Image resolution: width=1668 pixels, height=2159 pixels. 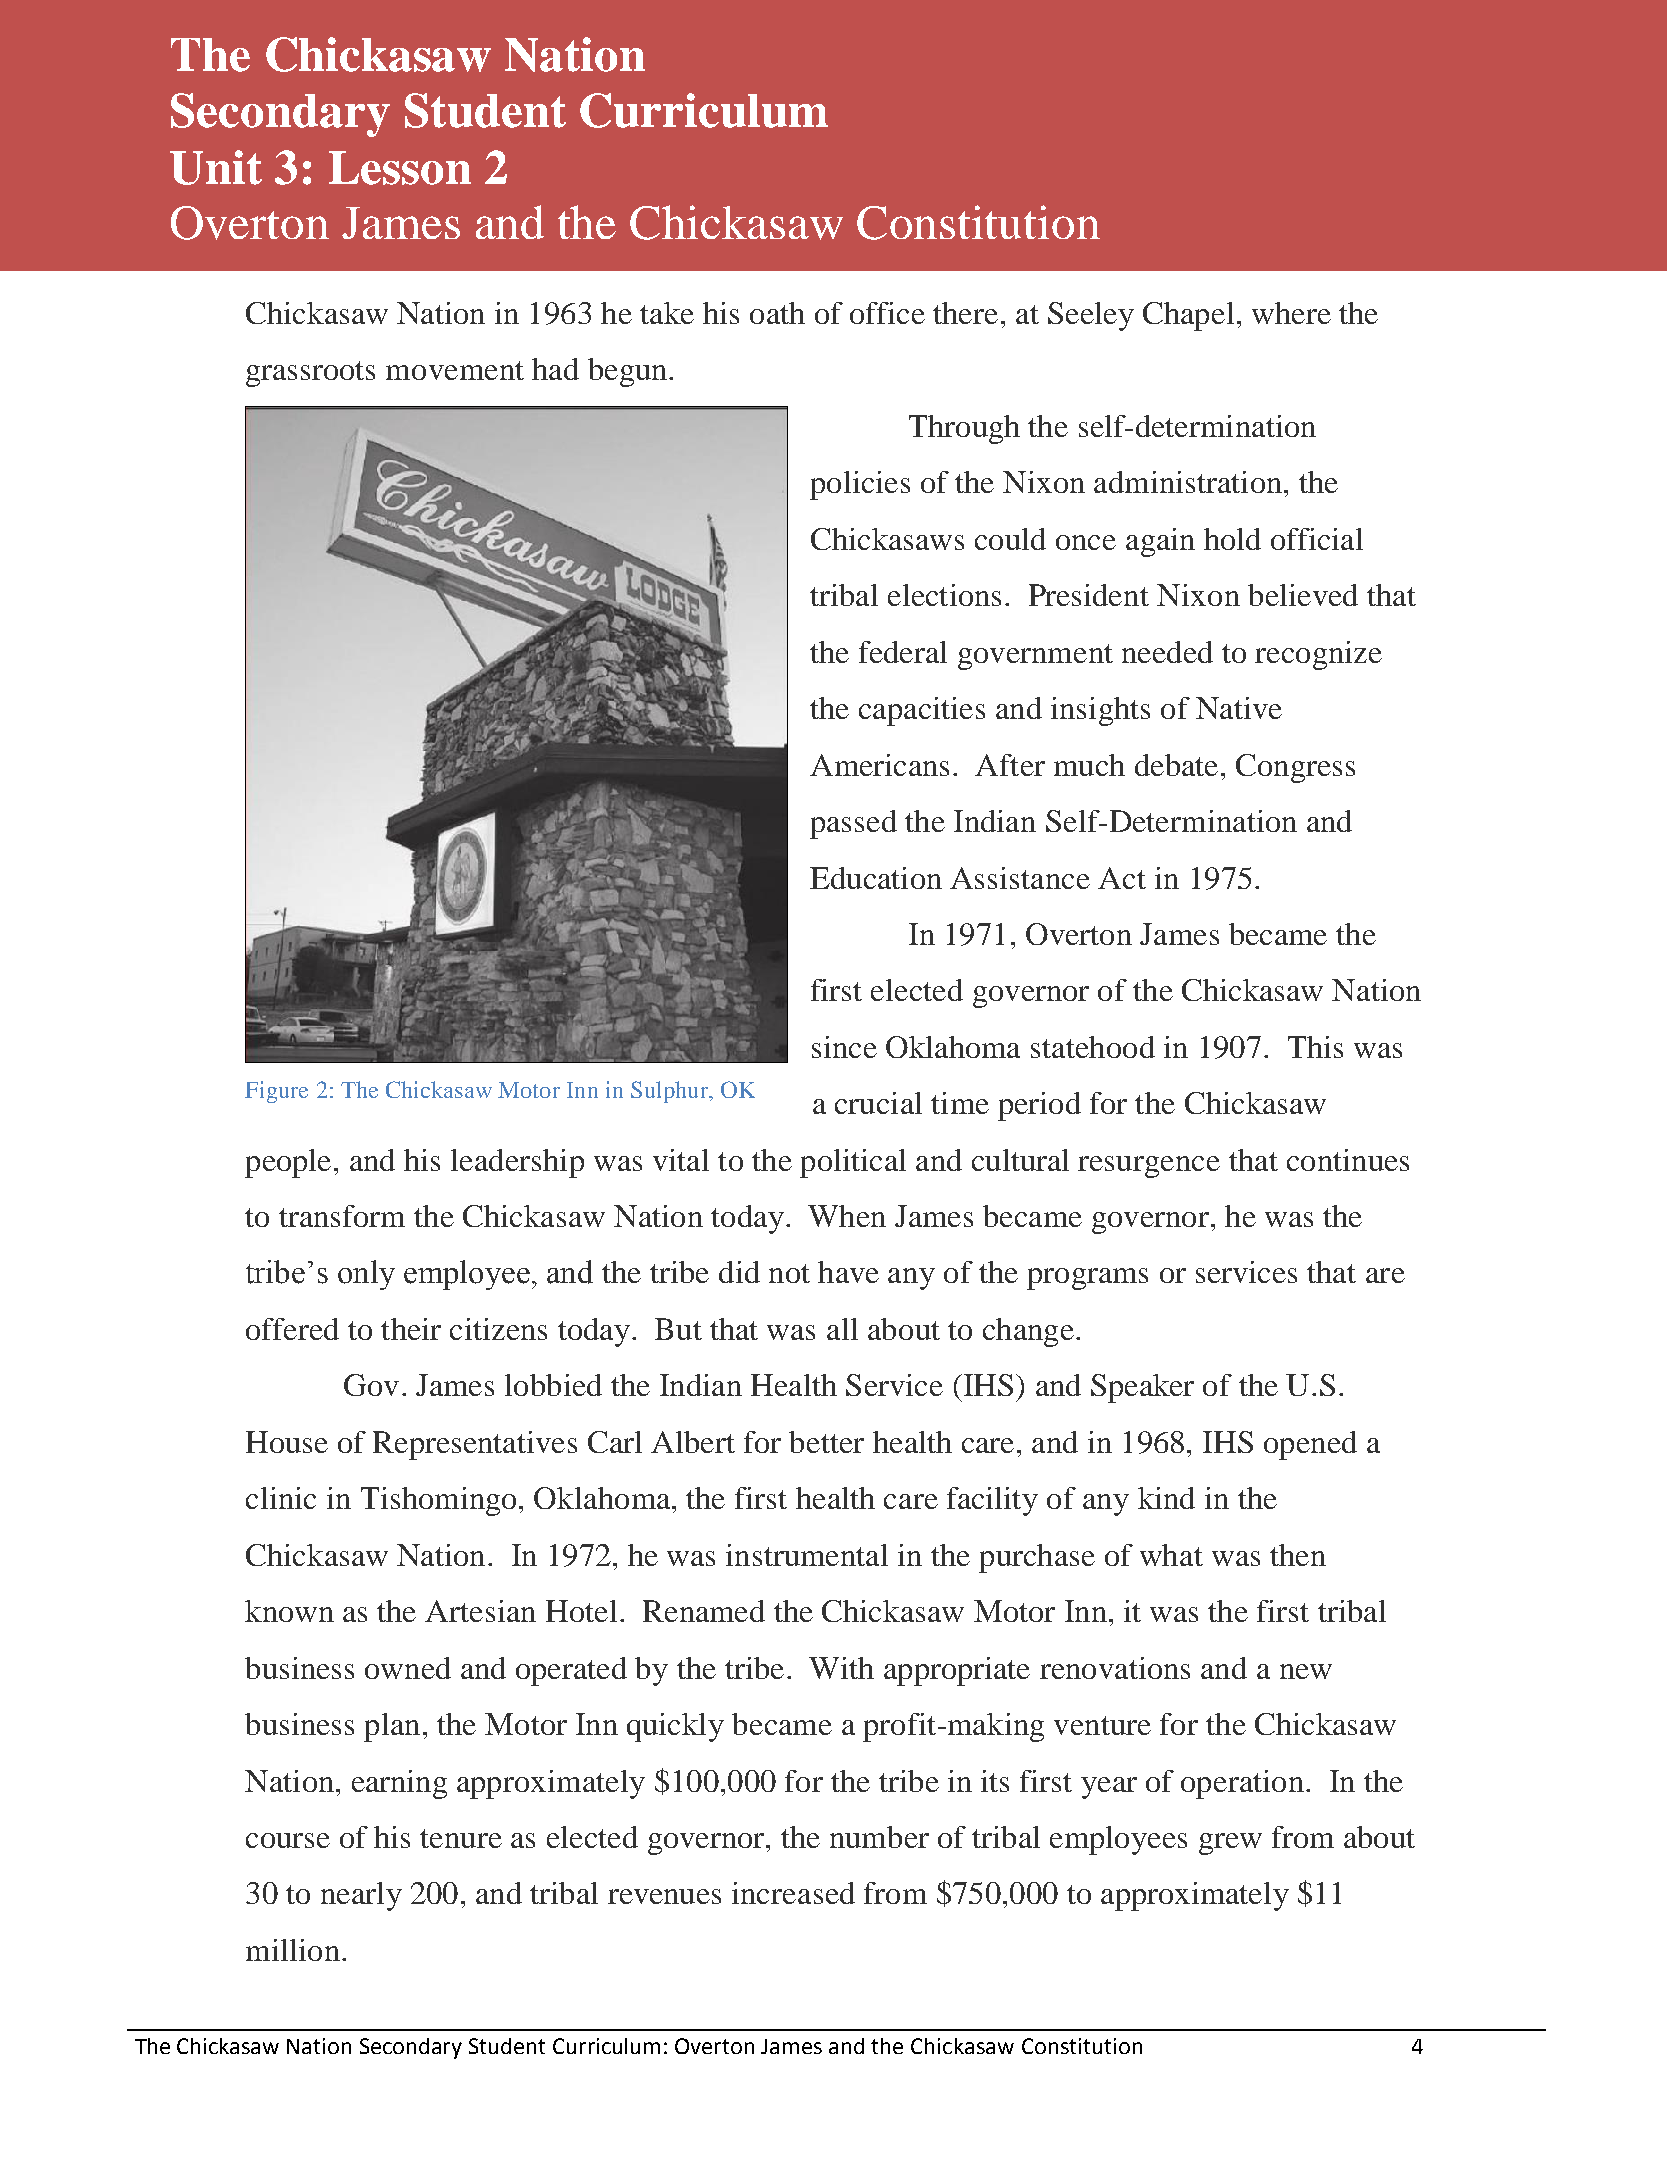 I want to click on debate, so click(x=1176, y=765).
